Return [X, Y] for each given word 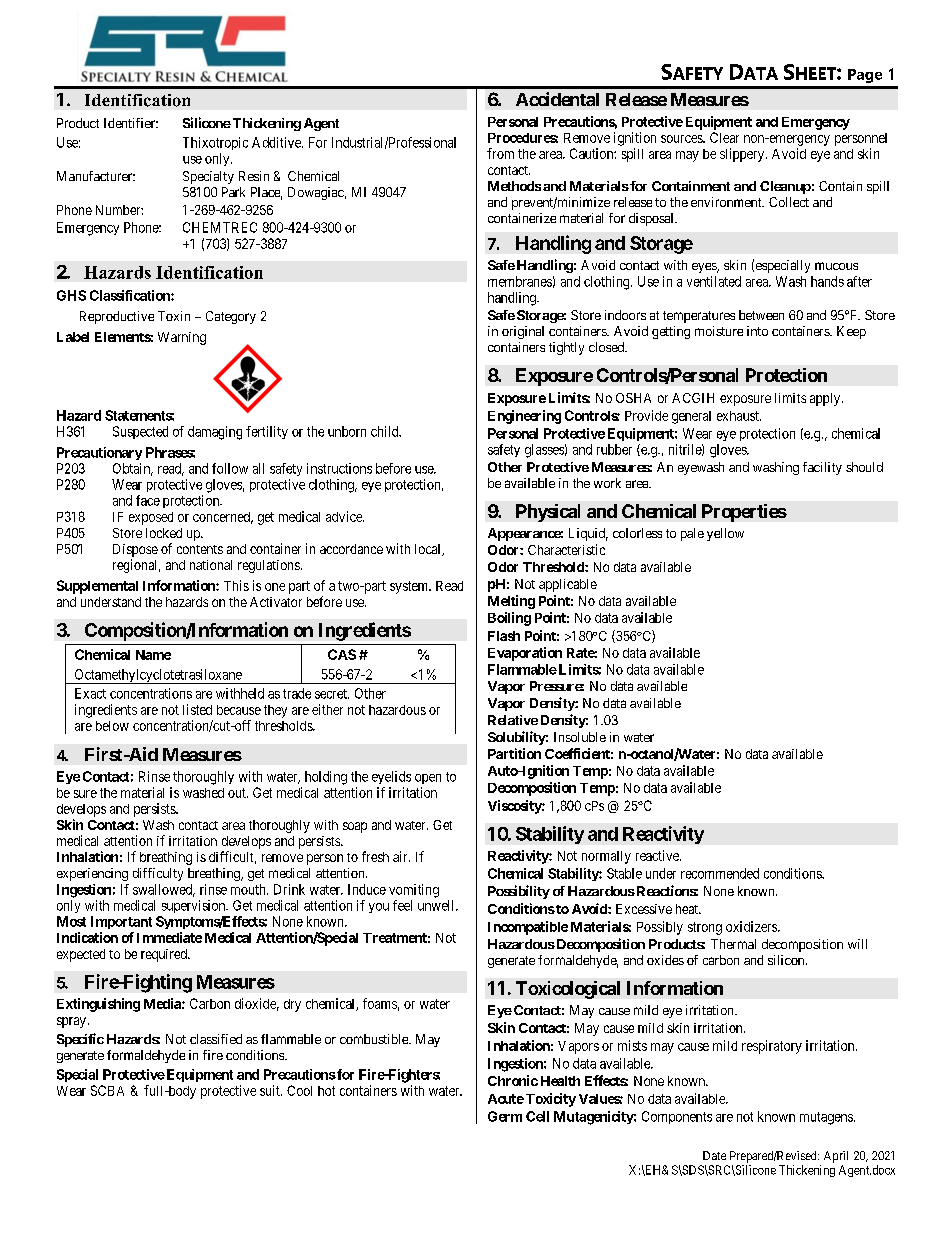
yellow [725, 534]
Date [714, 1155]
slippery [743, 155]
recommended [720, 873]
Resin [254, 176]
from [500, 153]
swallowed [164, 890]
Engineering [524, 417]
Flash [504, 636]
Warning [182, 338]
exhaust [739, 416]
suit [271, 1090]
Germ [505, 1116]
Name [153, 655]
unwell [437, 905]
